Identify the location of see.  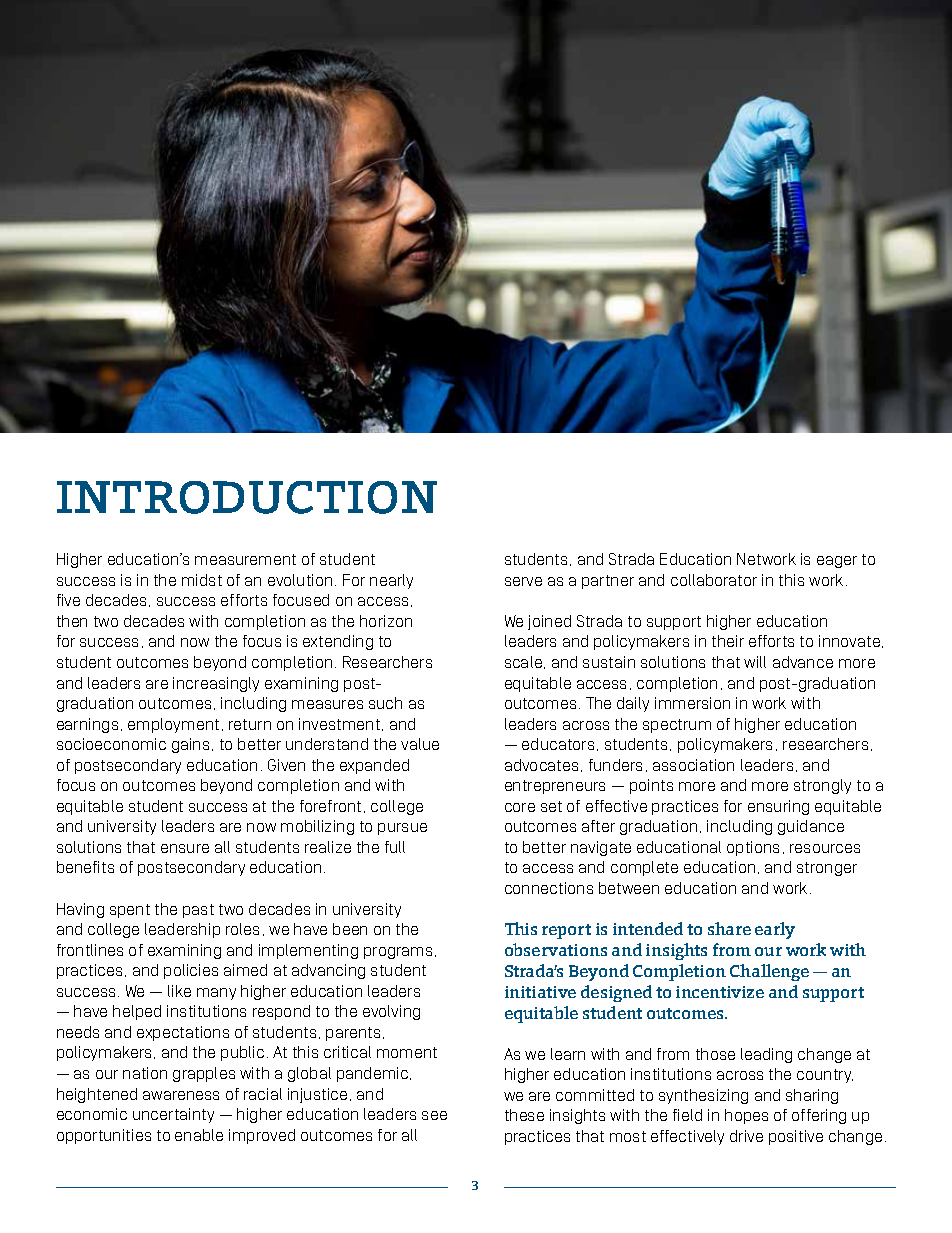
(434, 1115).
